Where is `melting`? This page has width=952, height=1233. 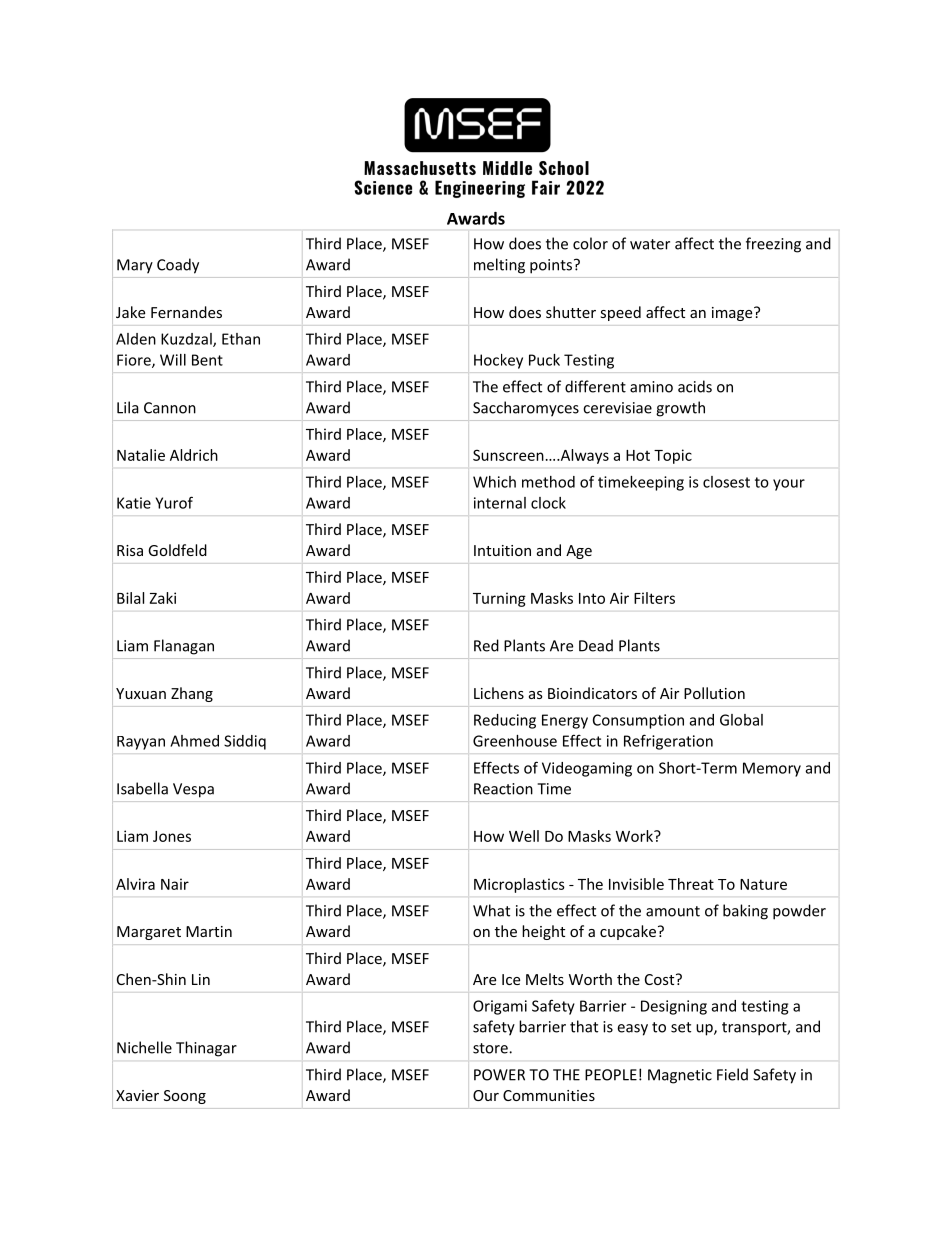 melting is located at coordinates (499, 266).
